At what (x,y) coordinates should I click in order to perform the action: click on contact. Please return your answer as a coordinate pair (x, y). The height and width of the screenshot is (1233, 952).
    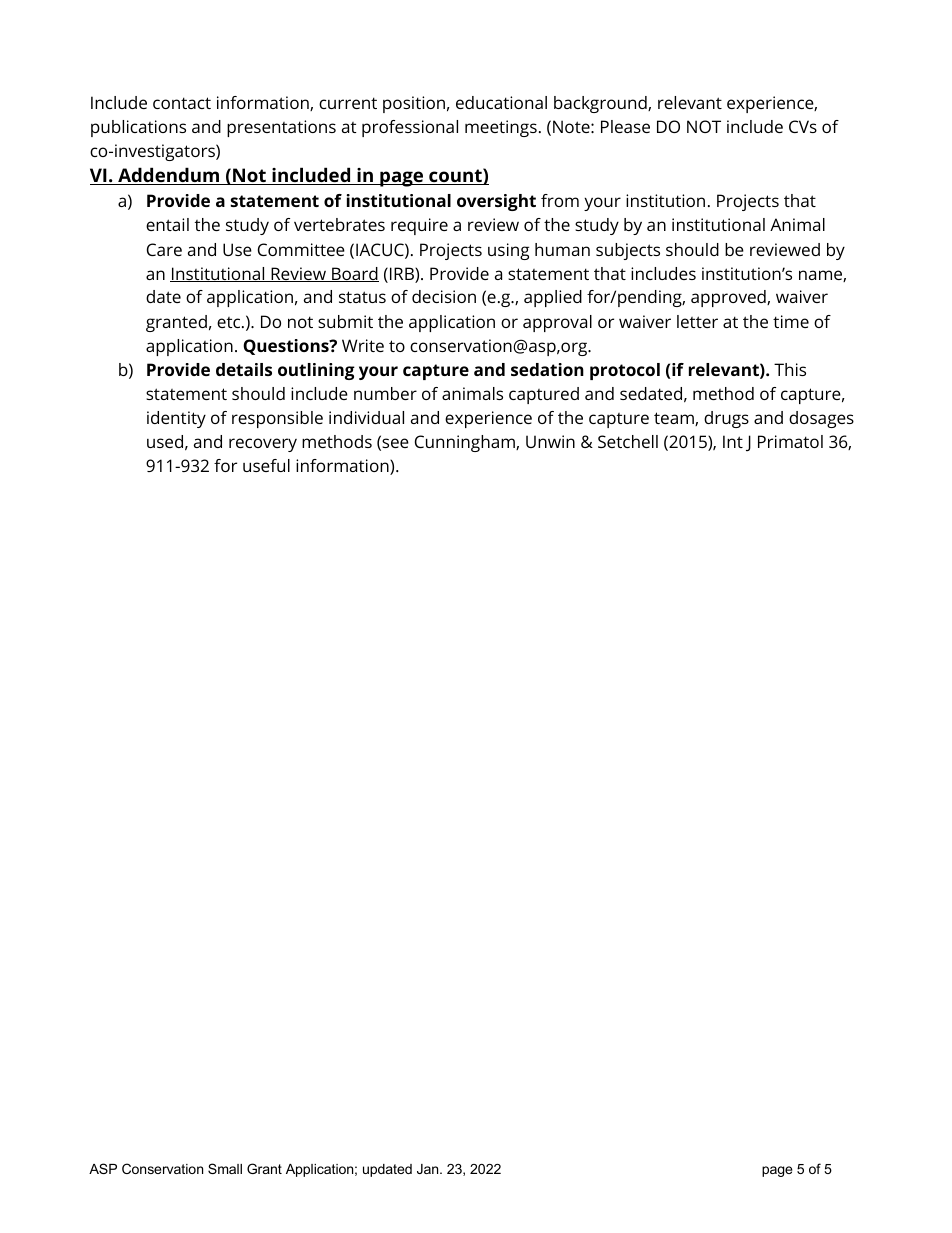
    Looking at the image, I should click on (182, 103).
